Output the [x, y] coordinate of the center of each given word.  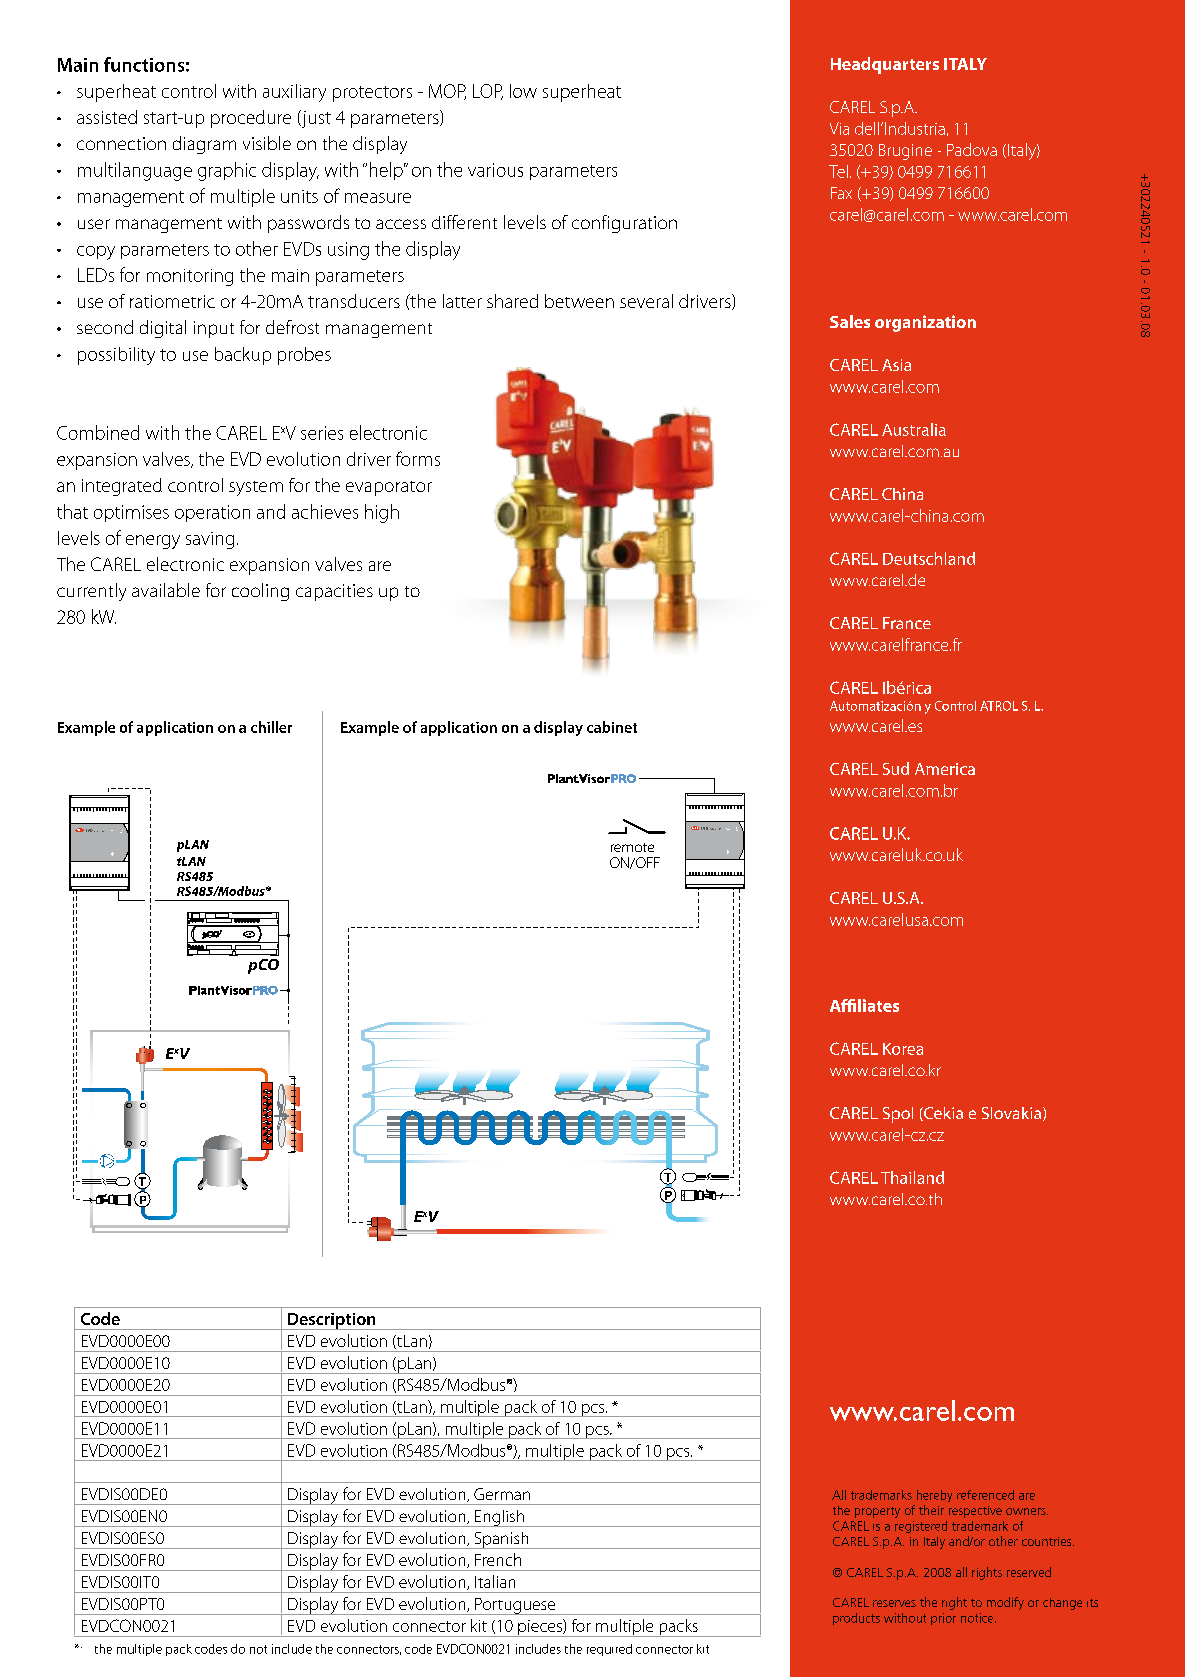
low [523, 91]
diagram [204, 145]
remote [632, 847]
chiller [271, 727]
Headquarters [885, 65]
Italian [495, 1581]
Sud [896, 768]
